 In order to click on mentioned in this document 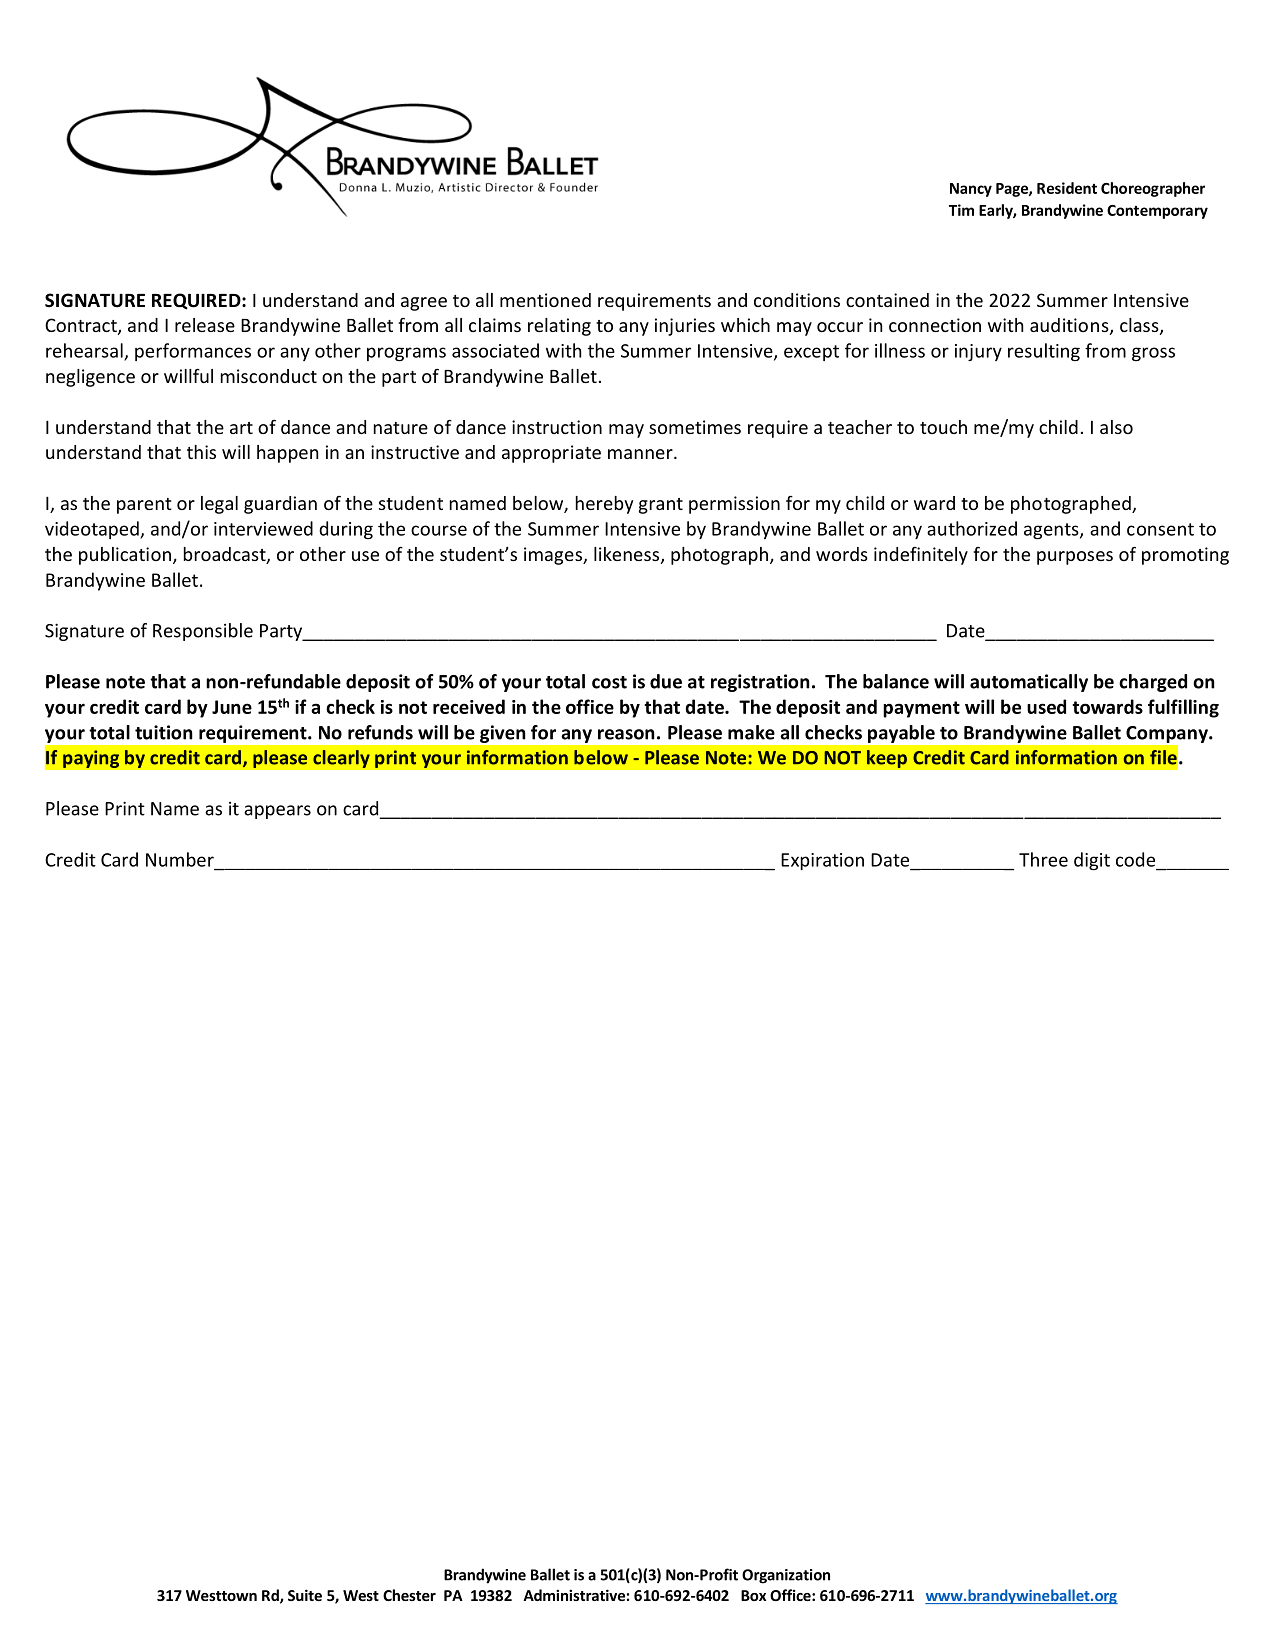, I will do `click(545, 300)`.
